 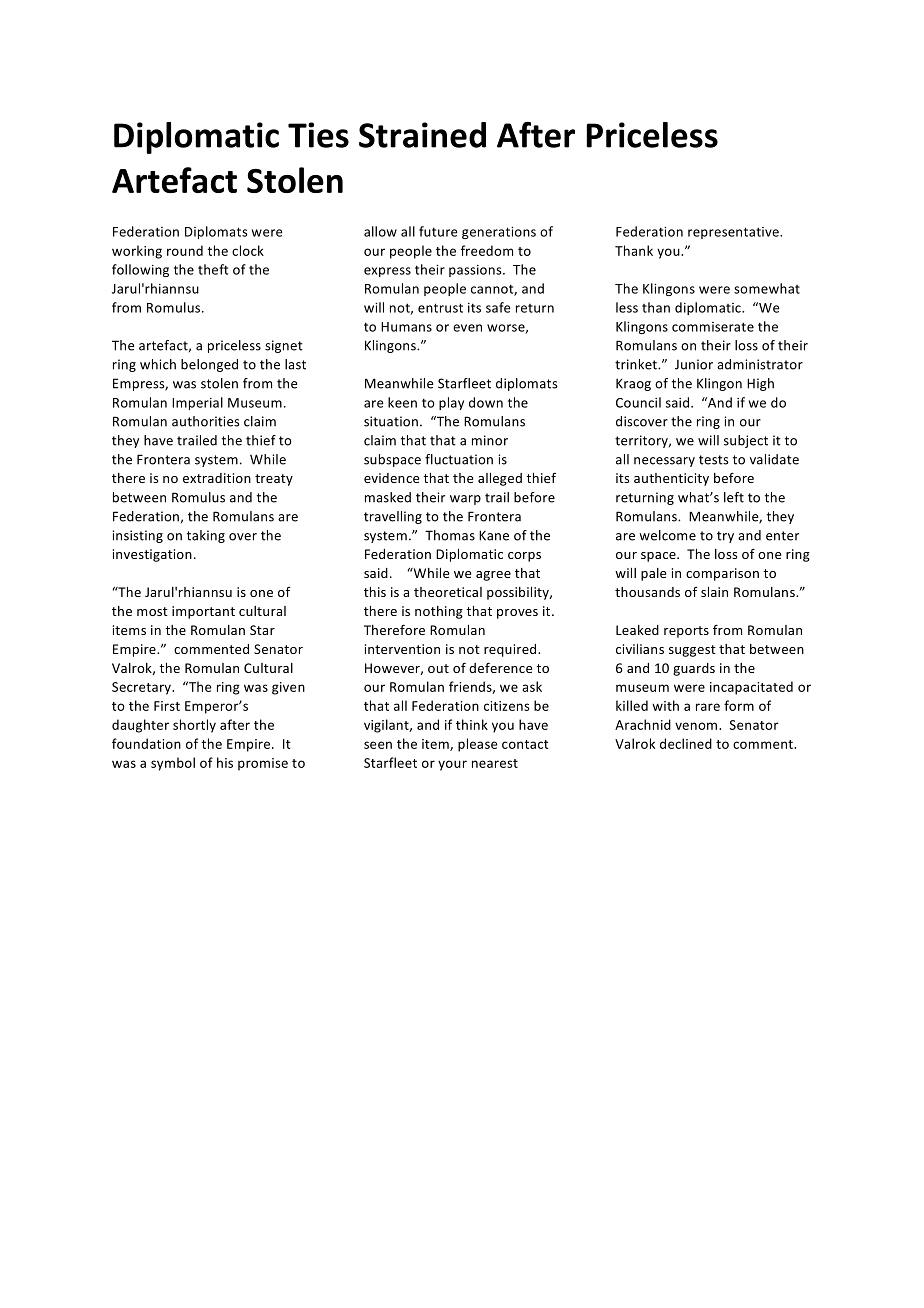 What do you see at coordinates (714, 460) in the page?
I see `tests` at bounding box center [714, 460].
